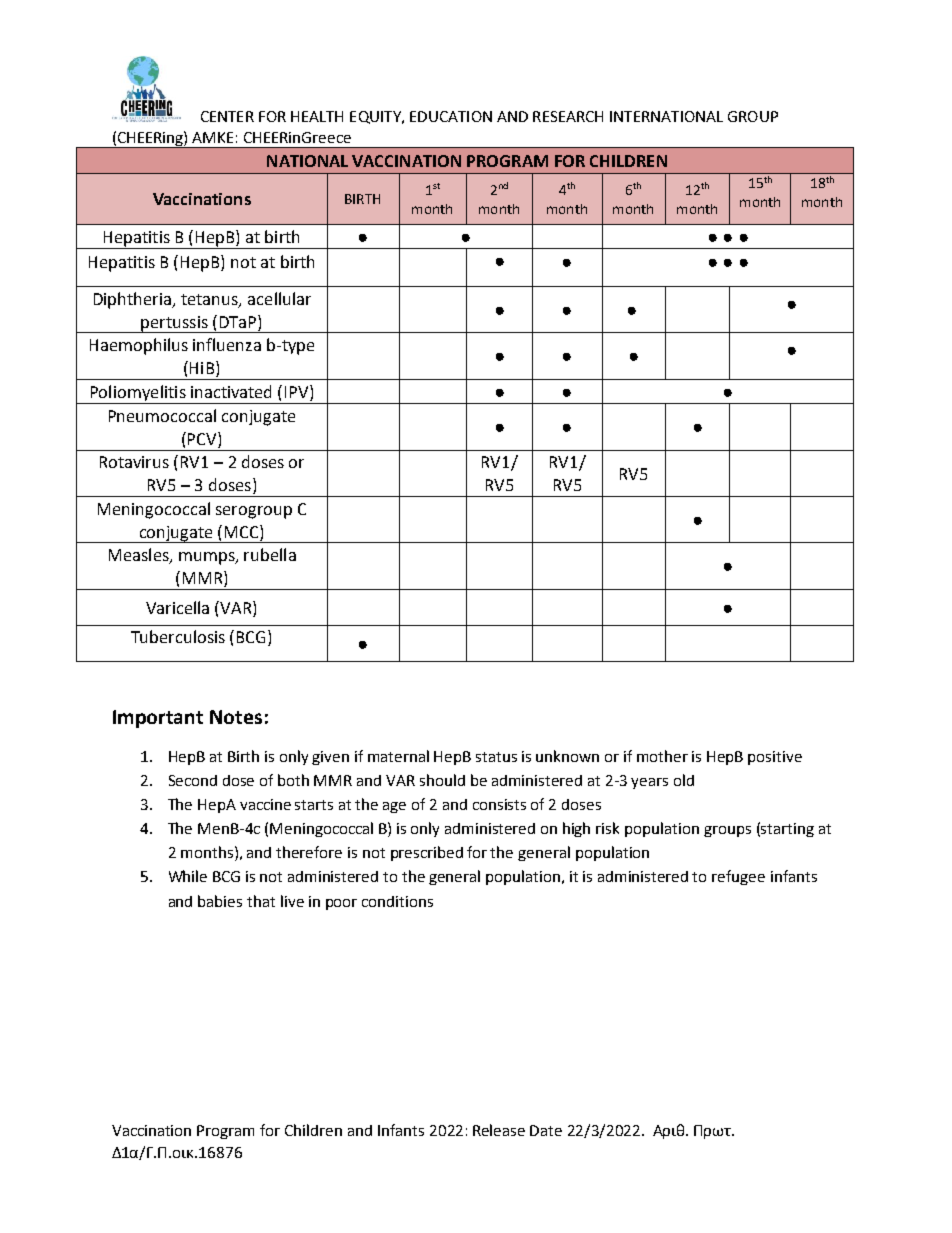 This screenshot has height=1233, width=952. Describe the element at coordinates (279, 298) in the screenshot. I see `acellular` at that location.
